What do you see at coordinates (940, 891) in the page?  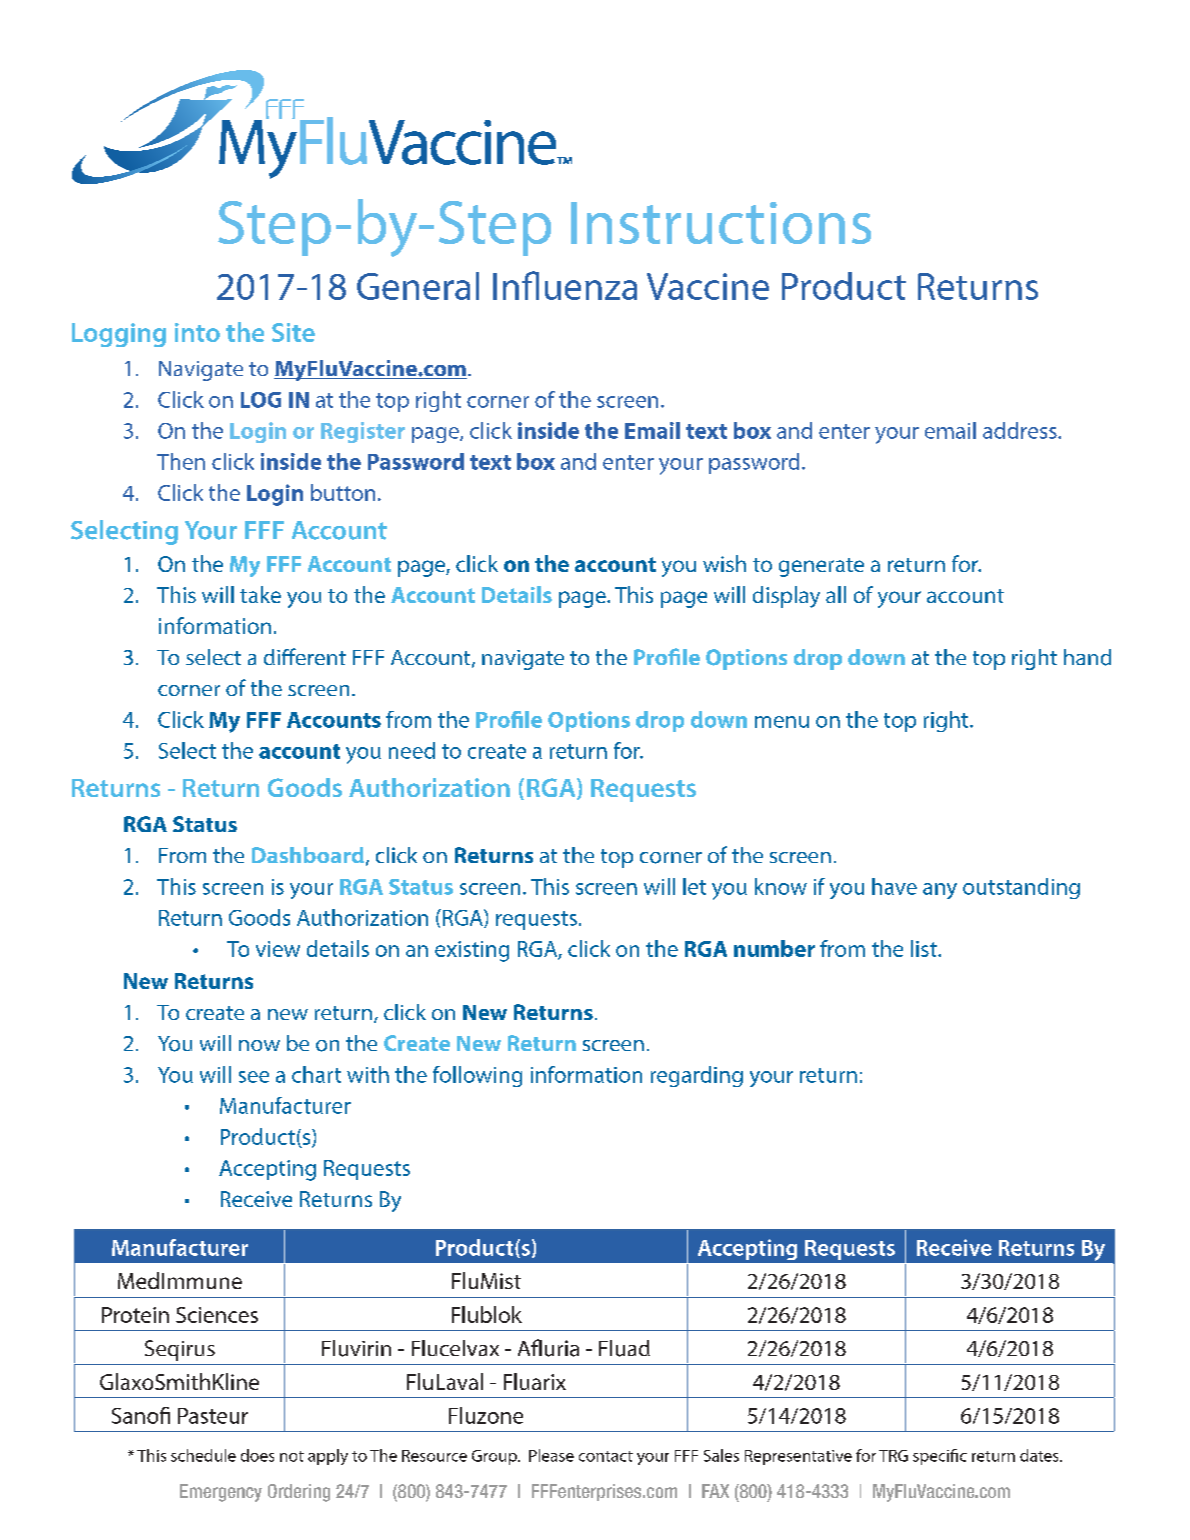 I see `any` at bounding box center [940, 891].
